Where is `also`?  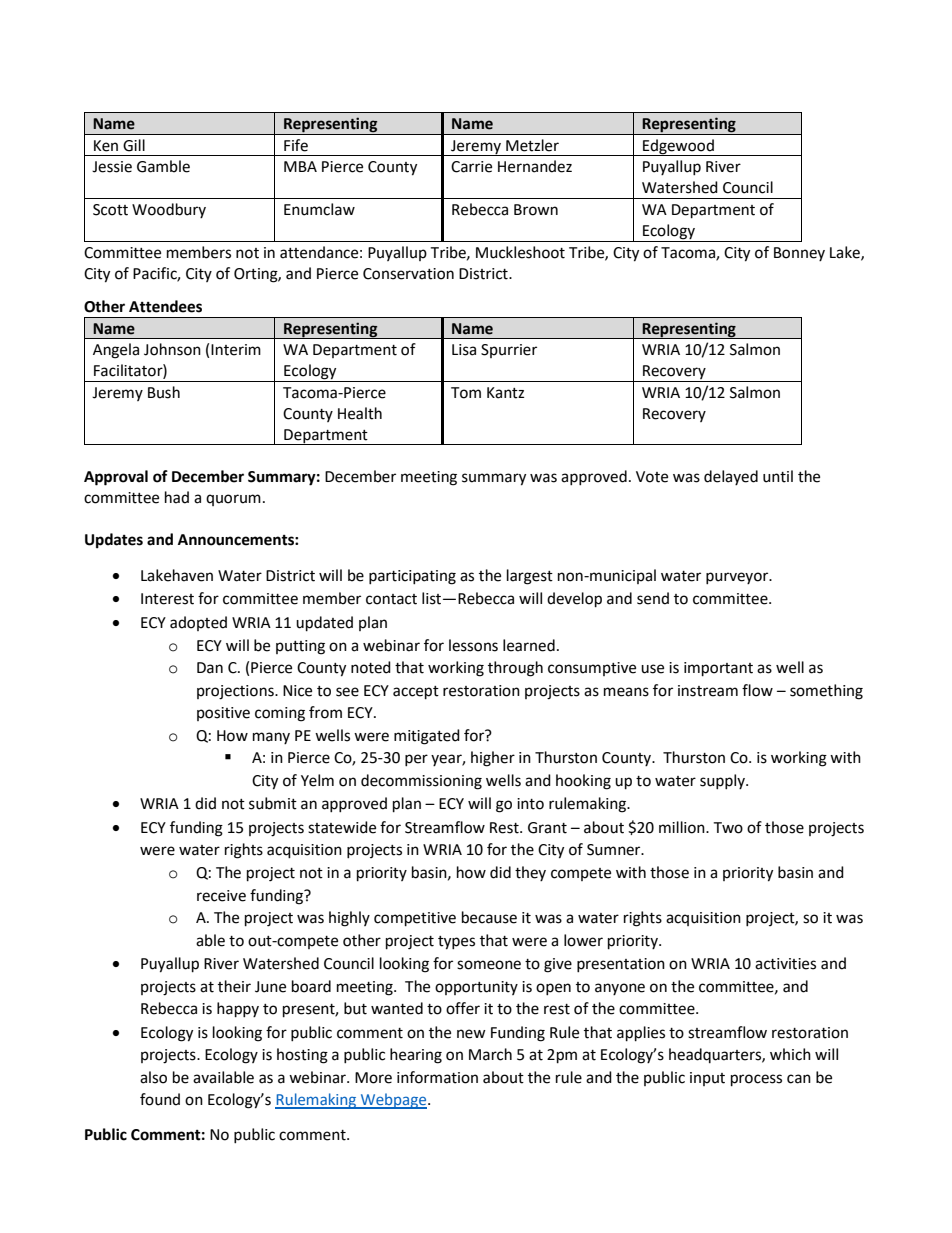 also is located at coordinates (153, 1077).
